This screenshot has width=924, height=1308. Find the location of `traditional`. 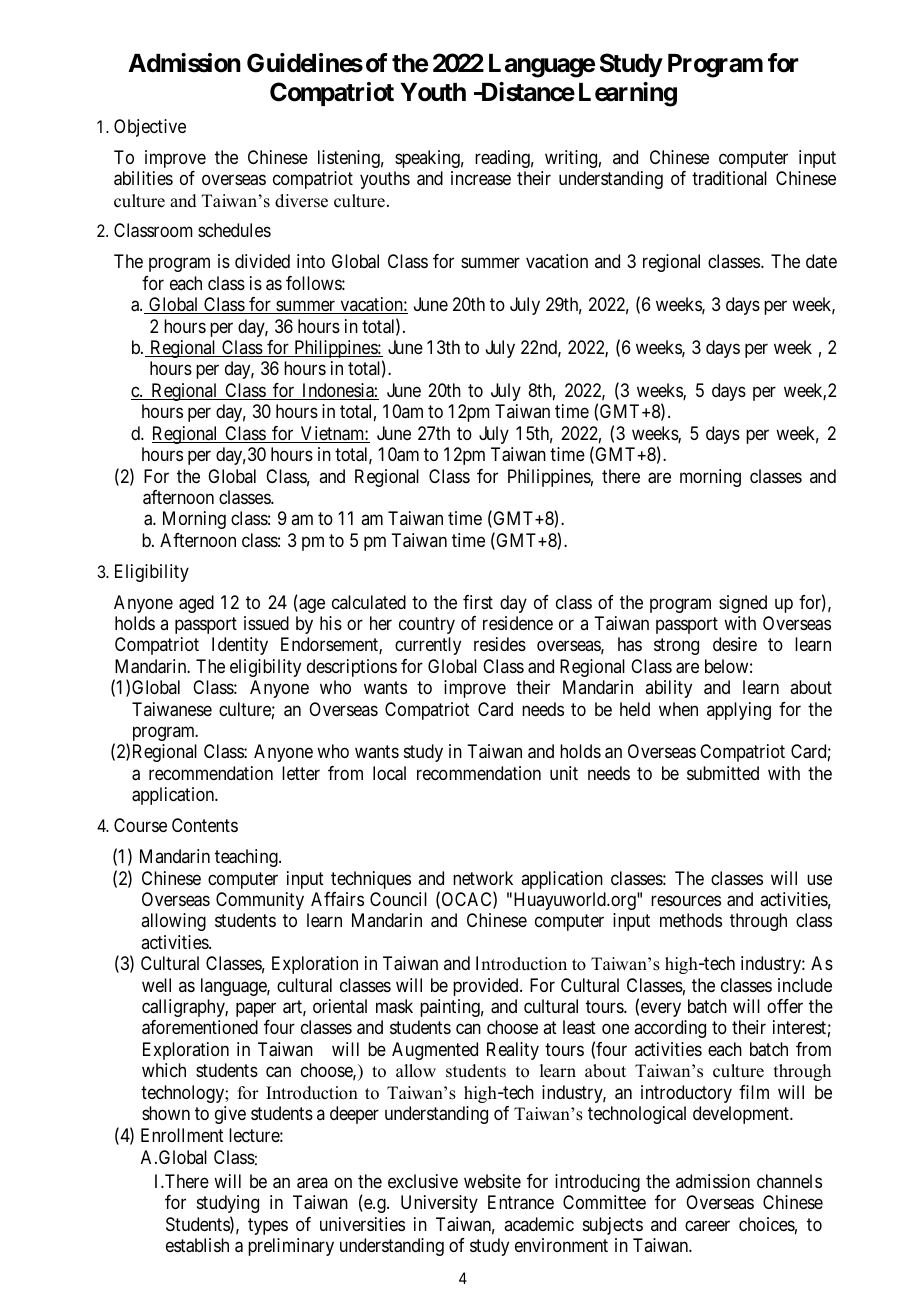

traditional is located at coordinates (729, 178).
